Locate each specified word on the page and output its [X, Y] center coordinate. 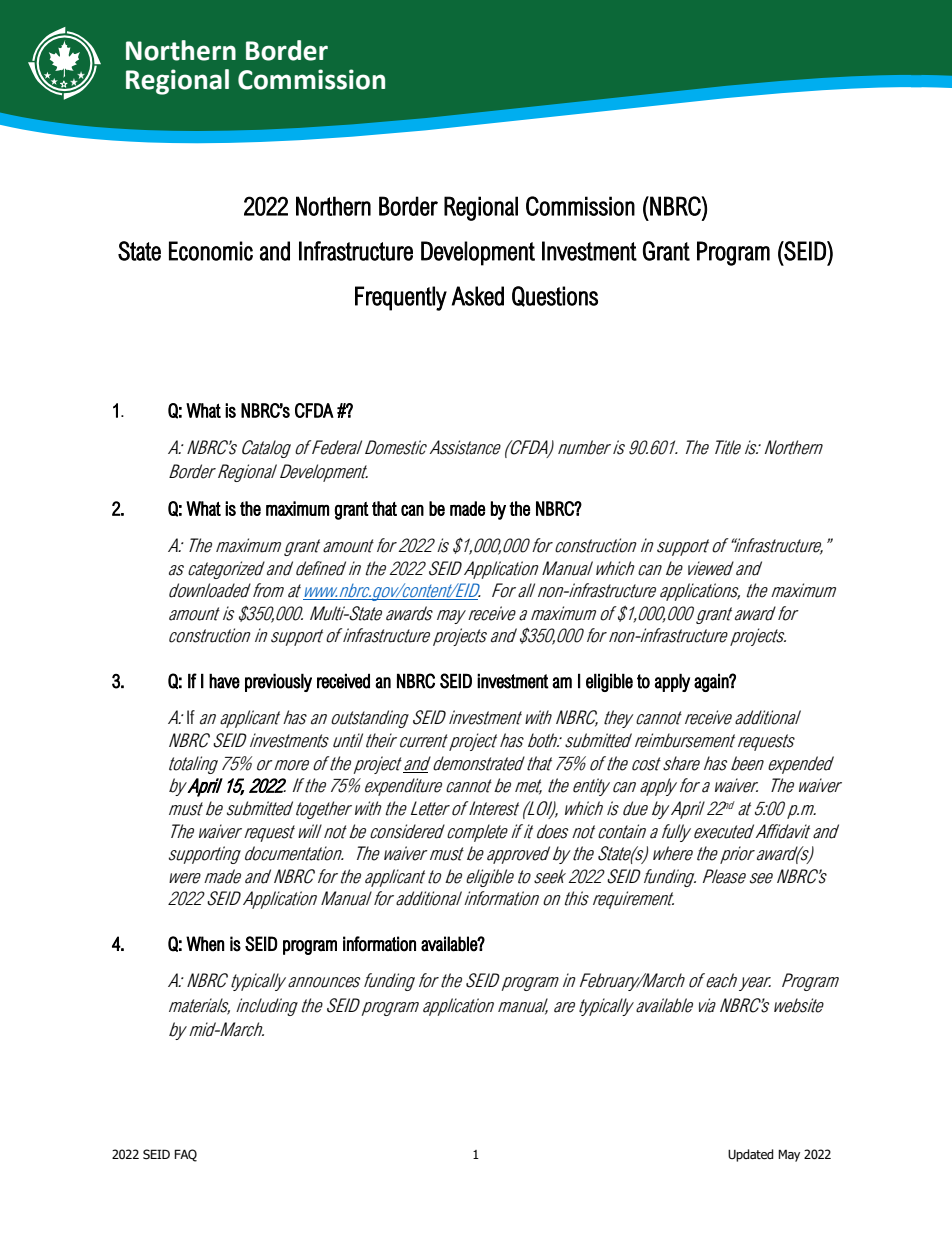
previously [278, 682]
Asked [478, 296]
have [224, 681]
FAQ [185, 1155]
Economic [211, 251]
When [205, 944]
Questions [555, 296]
